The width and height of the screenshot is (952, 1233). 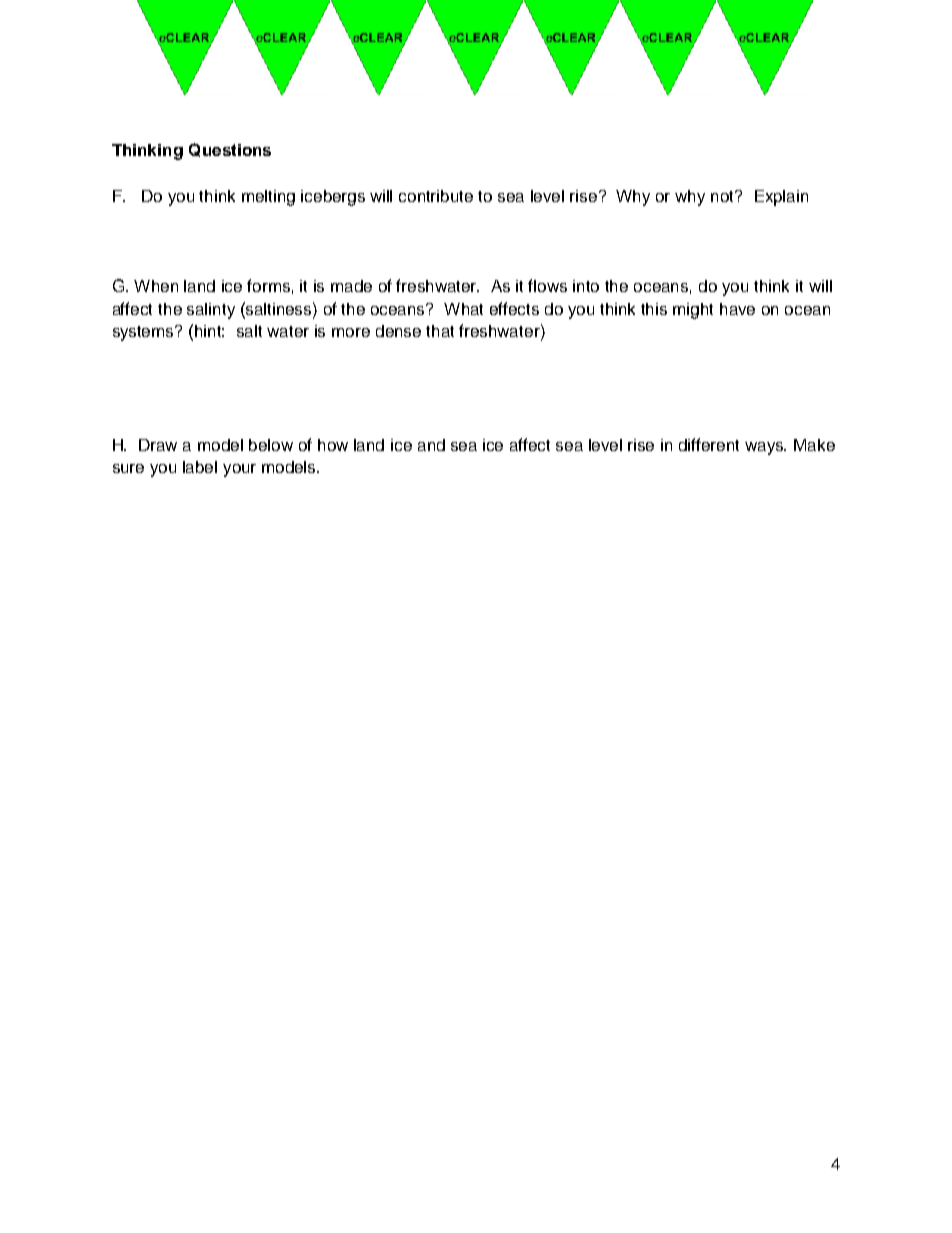 What do you see at coordinates (230, 150) in the screenshot?
I see `Questions` at bounding box center [230, 150].
